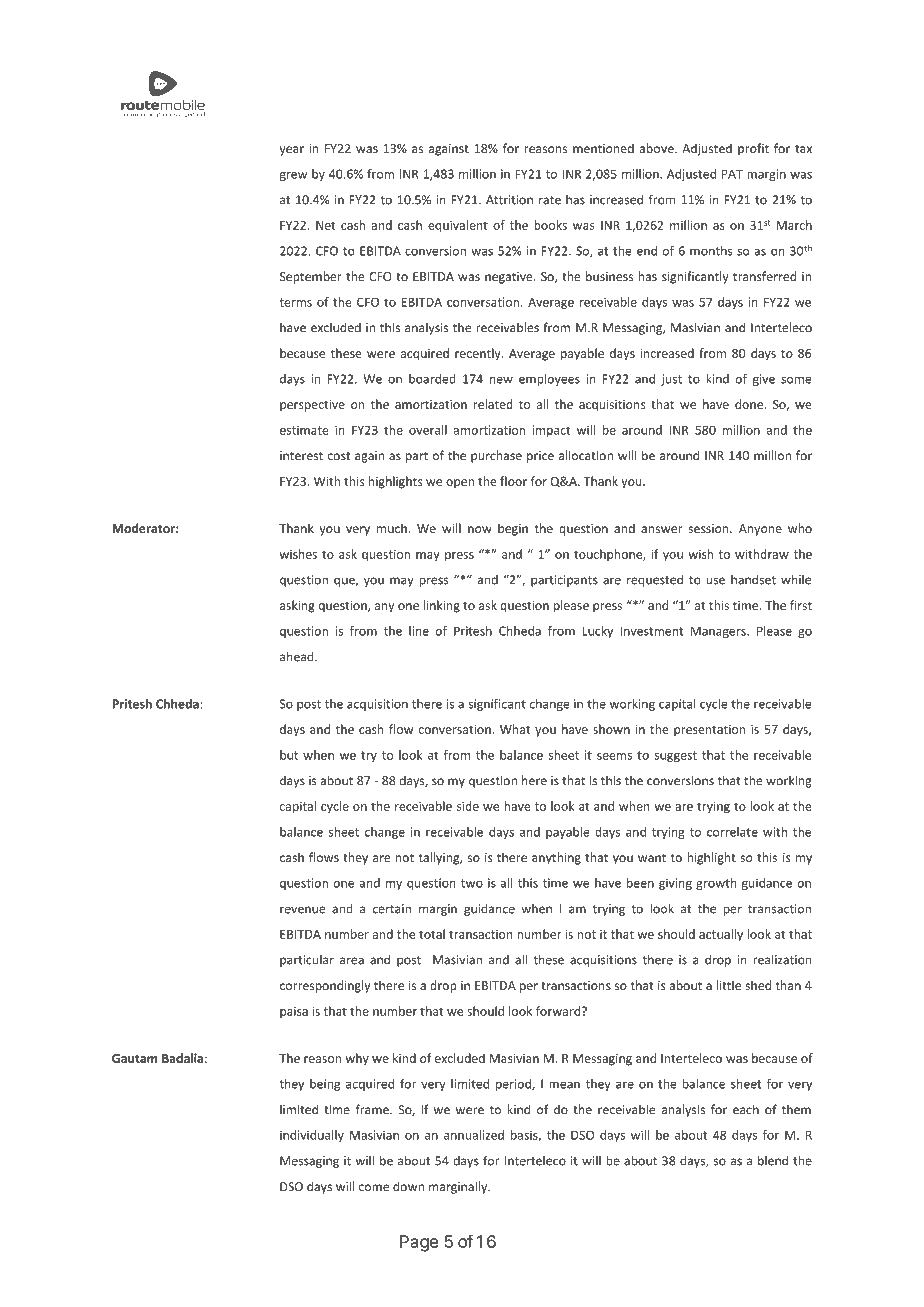 This screenshot has width=924, height=1307. What do you see at coordinates (189, 114) in the screenshot?
I see `simplified` at bounding box center [189, 114].
